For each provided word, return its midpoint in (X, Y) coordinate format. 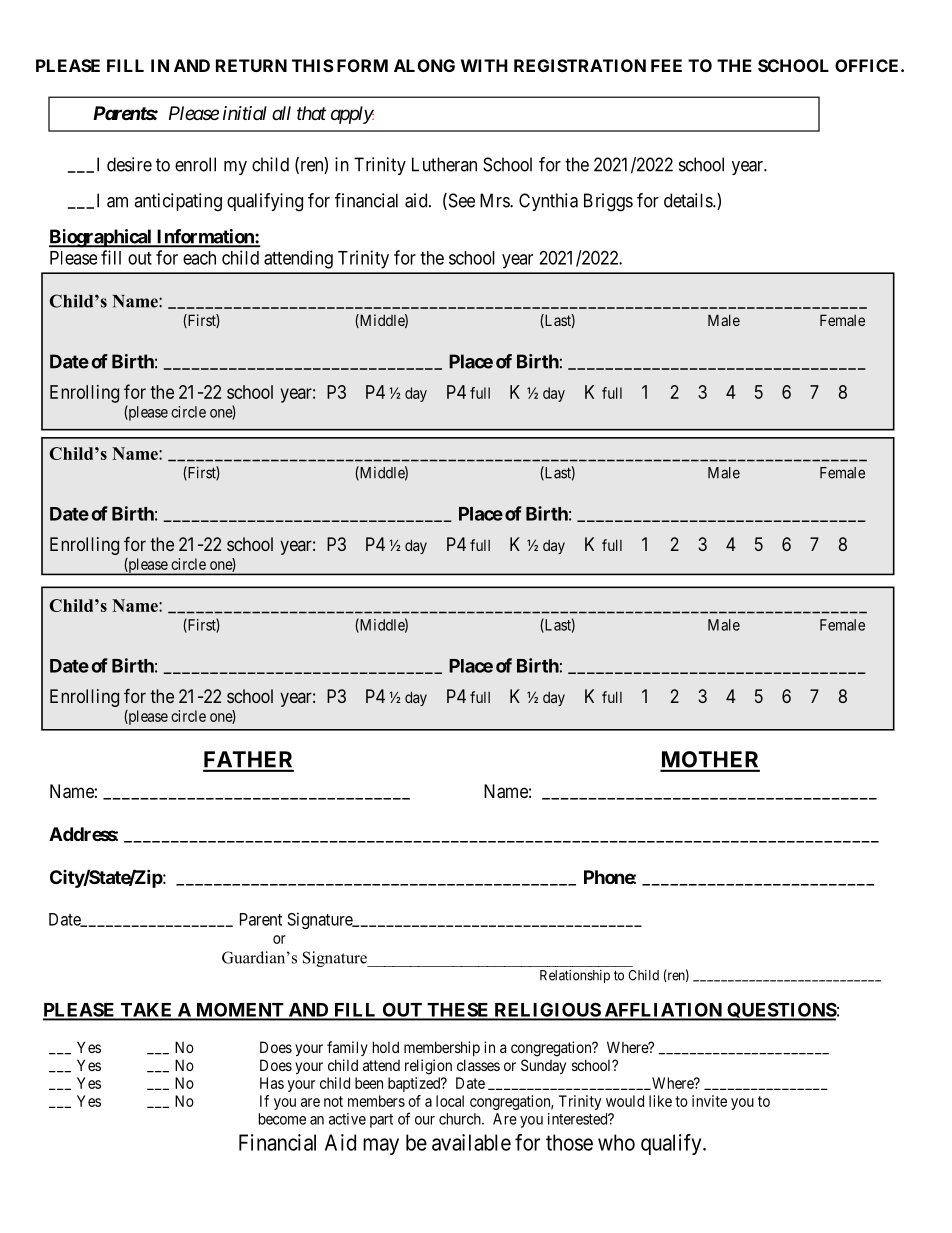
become (282, 1119)
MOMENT (240, 1011)
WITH (484, 65)
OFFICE (868, 65)
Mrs (495, 200)
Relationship (575, 976)
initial (245, 113)
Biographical (101, 238)
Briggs (608, 202)
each (199, 258)
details (689, 200)
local (450, 1101)
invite (709, 1101)
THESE (458, 1011)
